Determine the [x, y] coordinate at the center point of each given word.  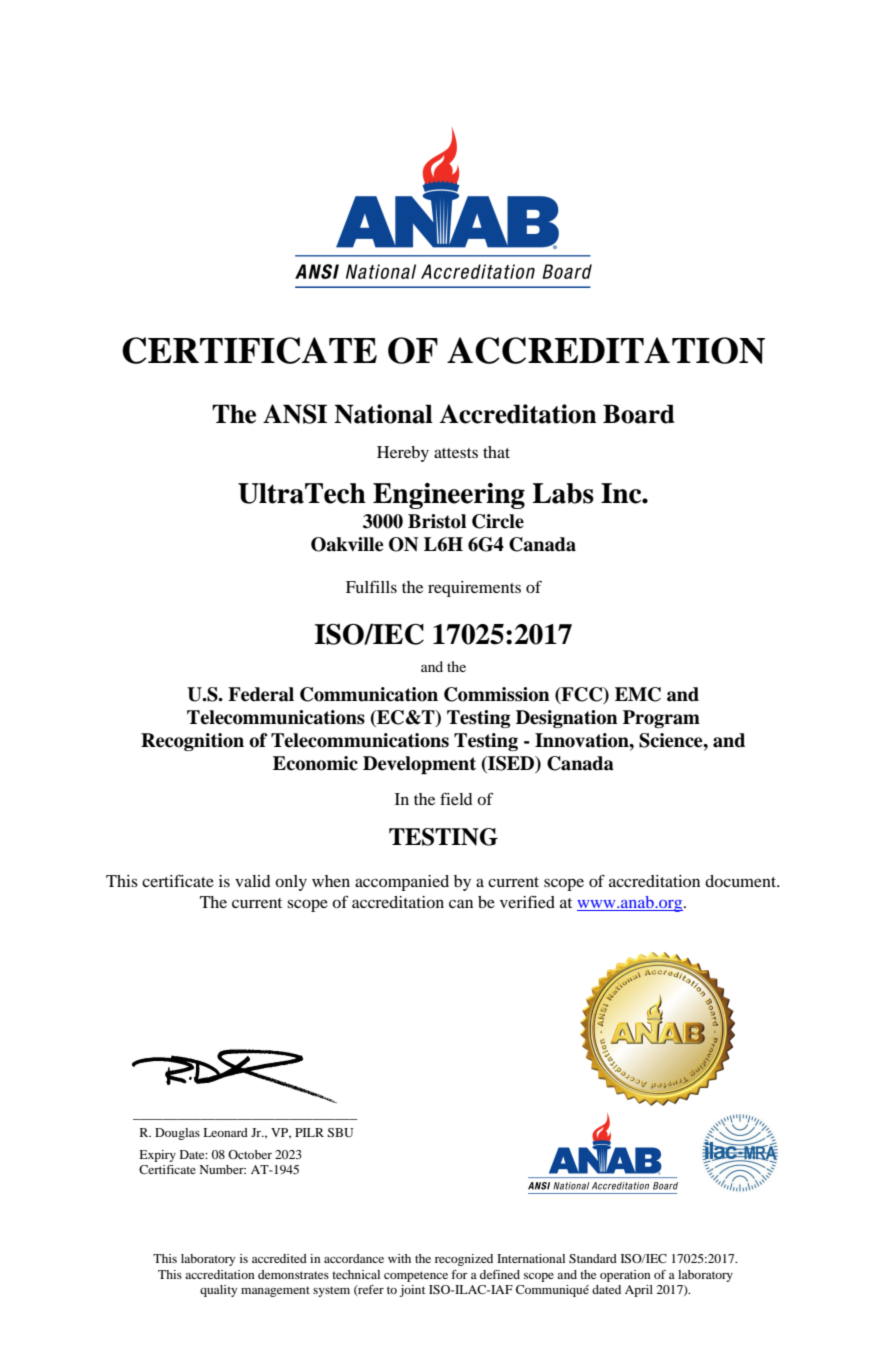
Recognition [192, 742]
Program [661, 719]
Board [639, 414]
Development [419, 765]
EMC [638, 694]
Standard [593, 1258]
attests [456, 453]
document [742, 881]
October [250, 1154]
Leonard [225, 1132]
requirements [474, 589]
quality [218, 1291]
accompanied [402, 883]
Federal [261, 694]
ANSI [295, 414]
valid [252, 881]
